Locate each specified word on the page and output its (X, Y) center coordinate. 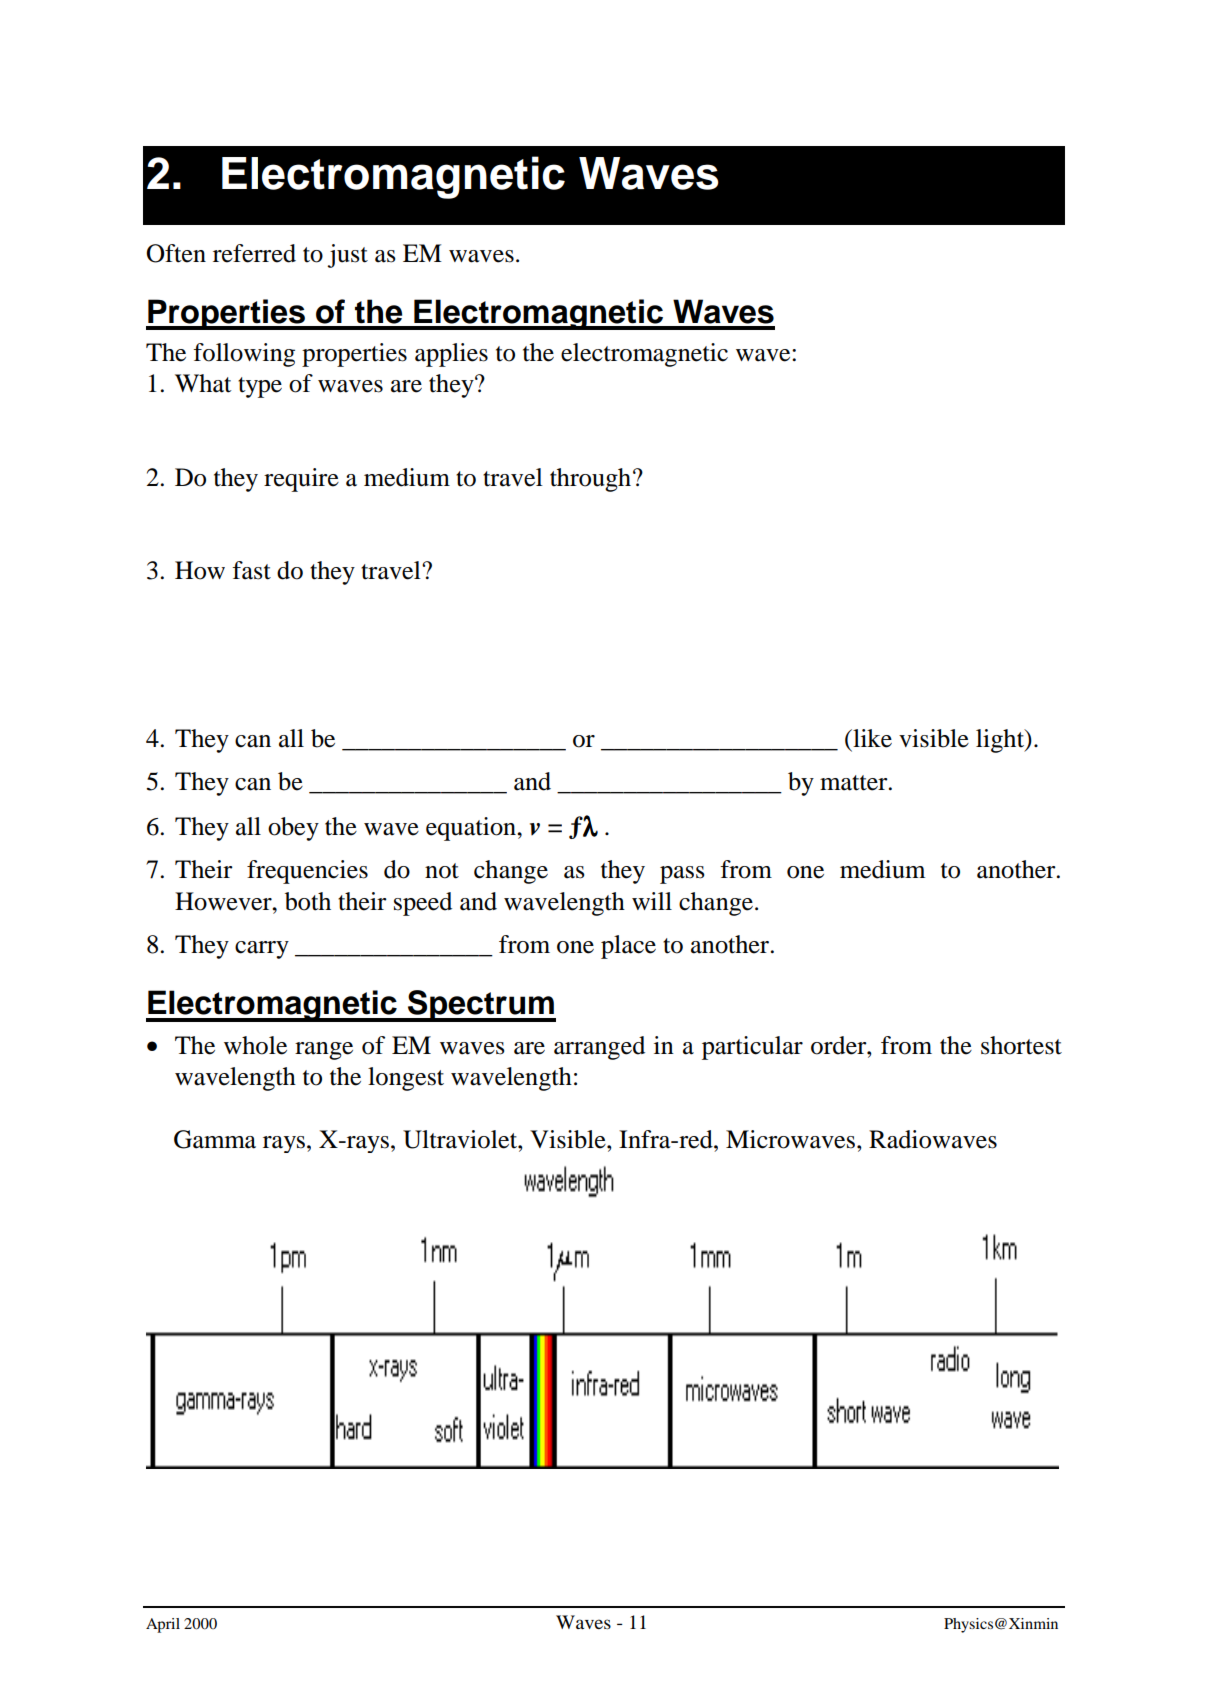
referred (254, 253)
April (163, 1625)
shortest (1021, 1045)
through (592, 480)
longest (406, 1079)
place (628, 947)
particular (752, 1048)
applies (451, 355)
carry (262, 950)
